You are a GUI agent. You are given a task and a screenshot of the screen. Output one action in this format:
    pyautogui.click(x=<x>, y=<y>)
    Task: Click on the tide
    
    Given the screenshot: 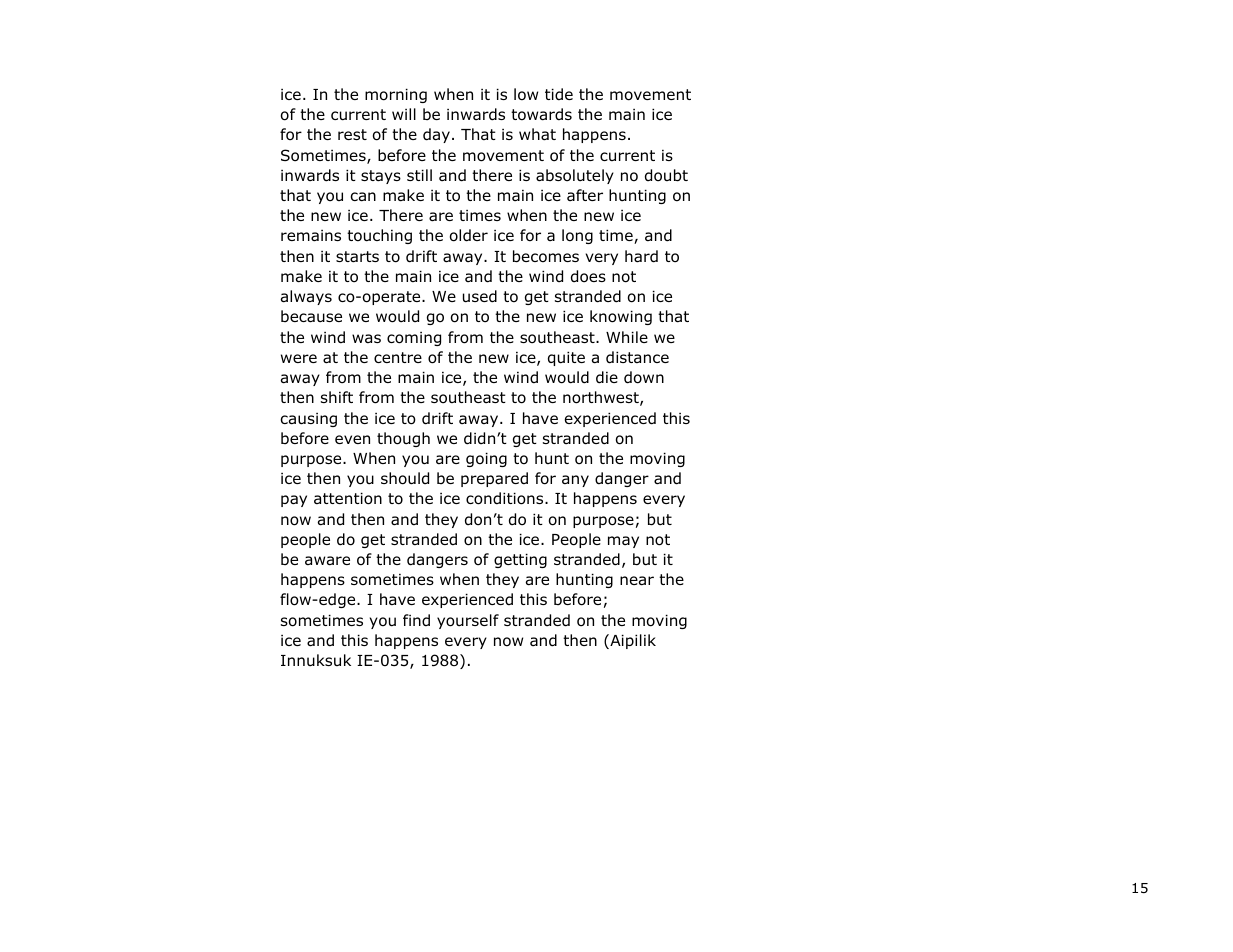 What is the action you would take?
    pyautogui.click(x=559, y=94)
